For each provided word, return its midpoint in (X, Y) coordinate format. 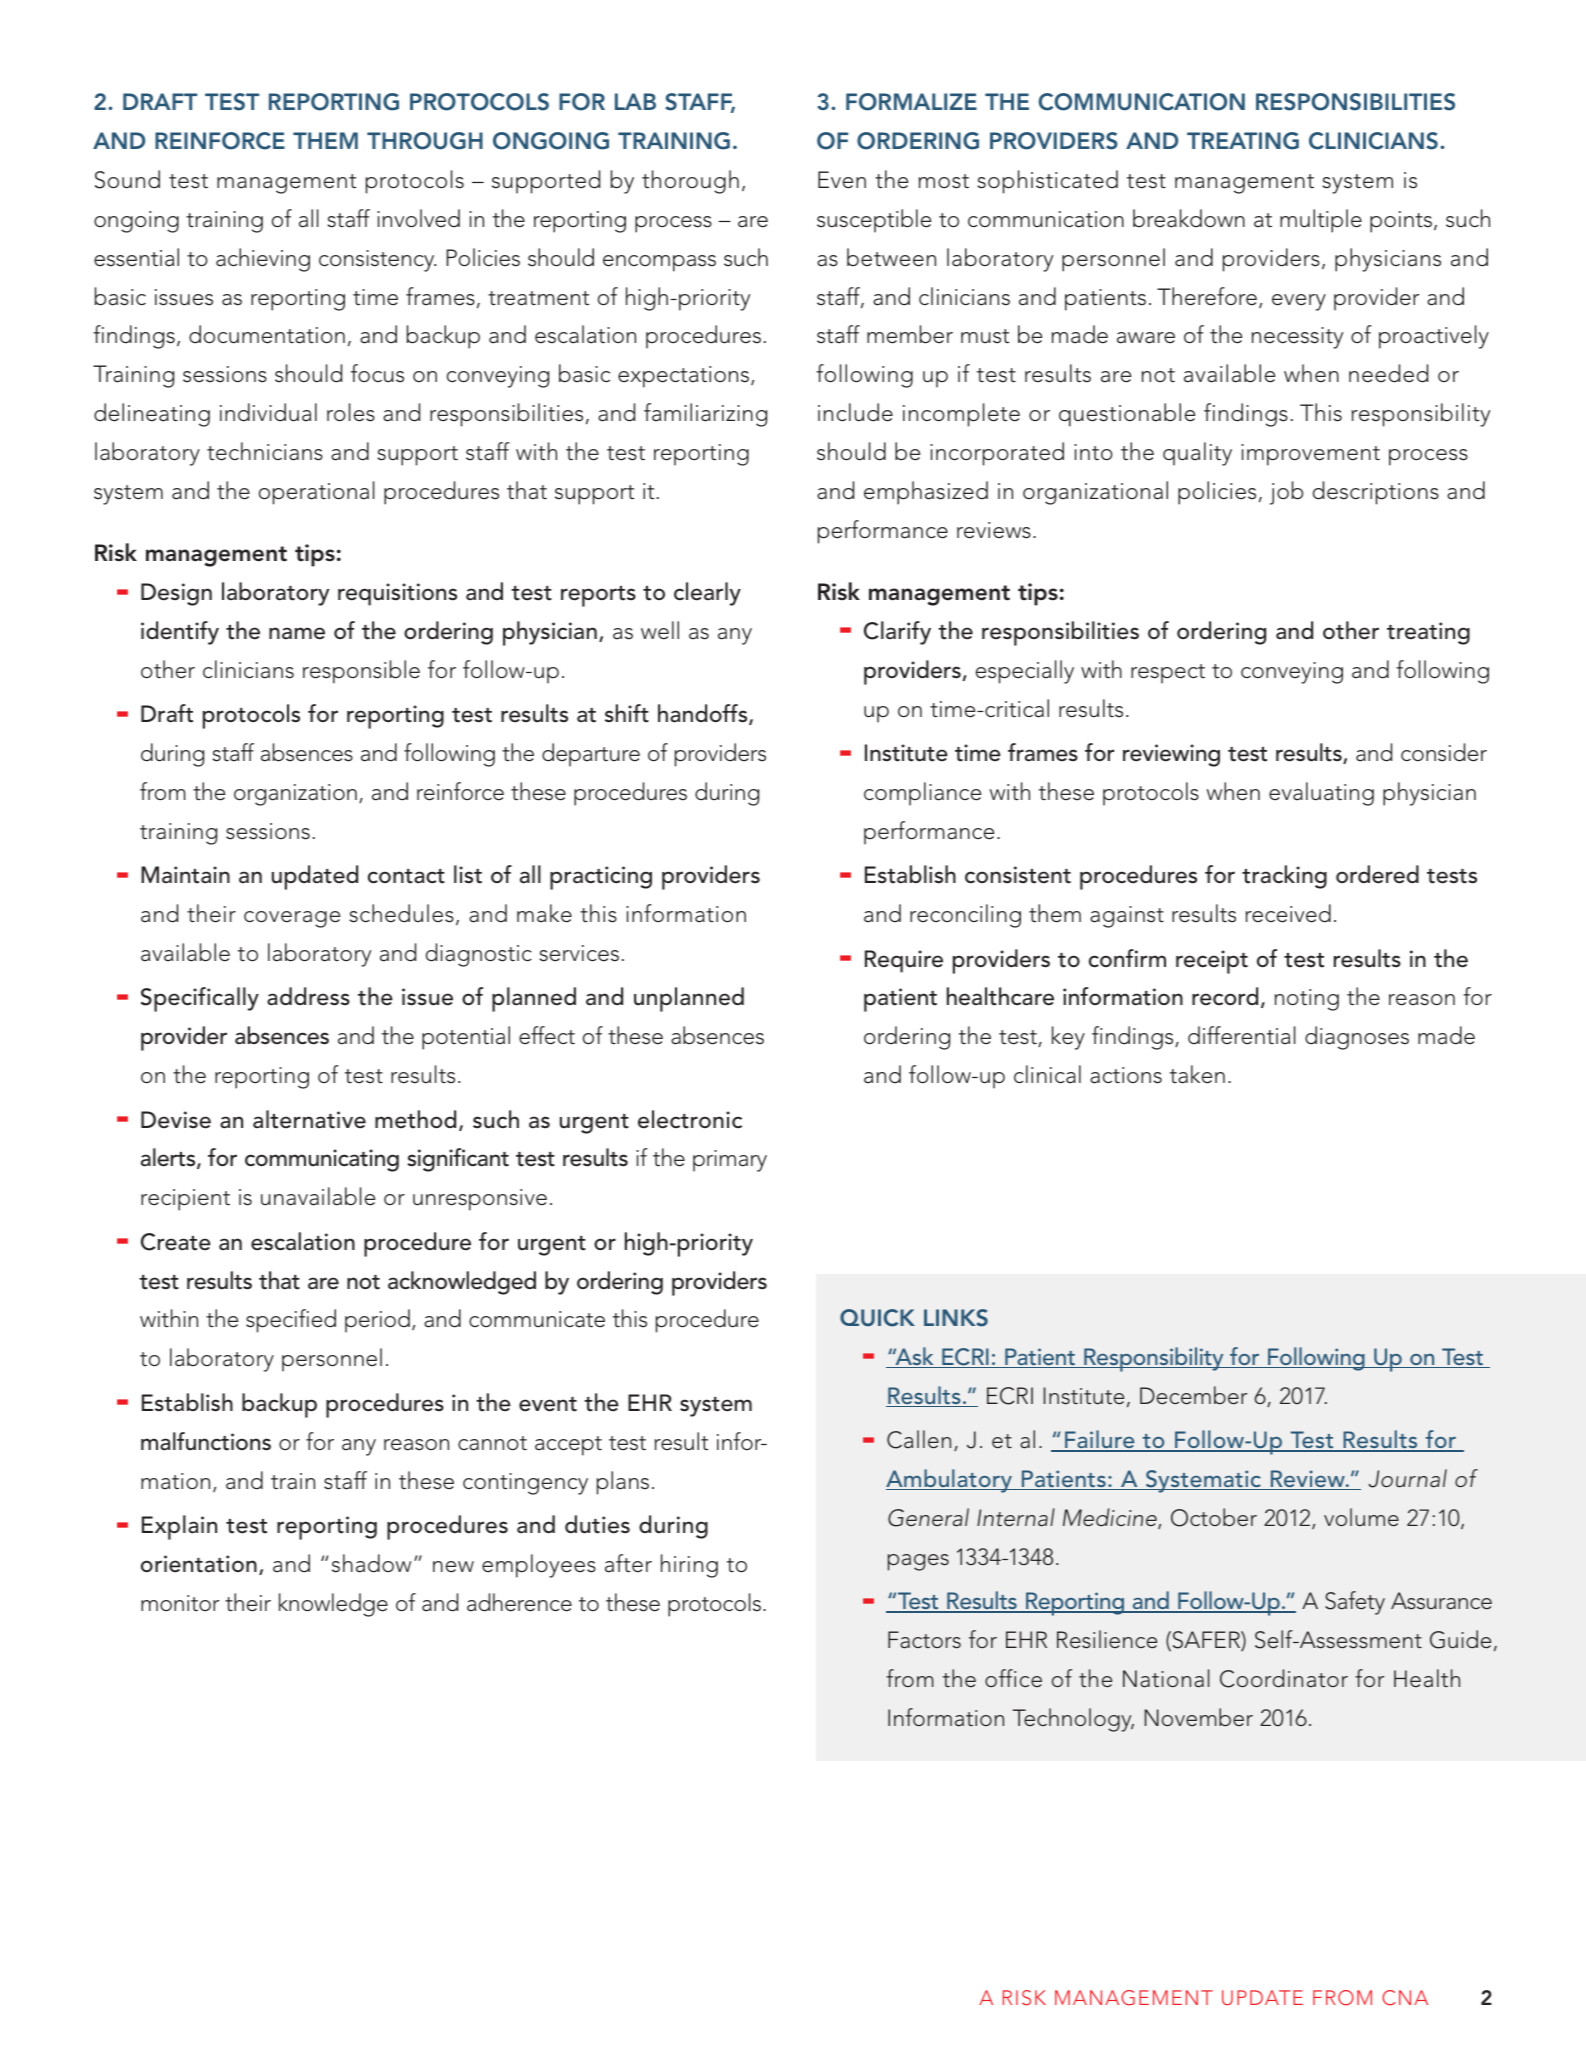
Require (904, 961)
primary (730, 1161)
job (1286, 493)
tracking (1284, 877)
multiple (1321, 221)
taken (1197, 1074)
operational (317, 493)
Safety (1355, 1603)
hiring (689, 1566)
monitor (180, 1603)
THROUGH (425, 141)
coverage (292, 919)
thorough (690, 182)
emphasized (926, 493)
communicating (322, 1160)
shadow (371, 1563)
